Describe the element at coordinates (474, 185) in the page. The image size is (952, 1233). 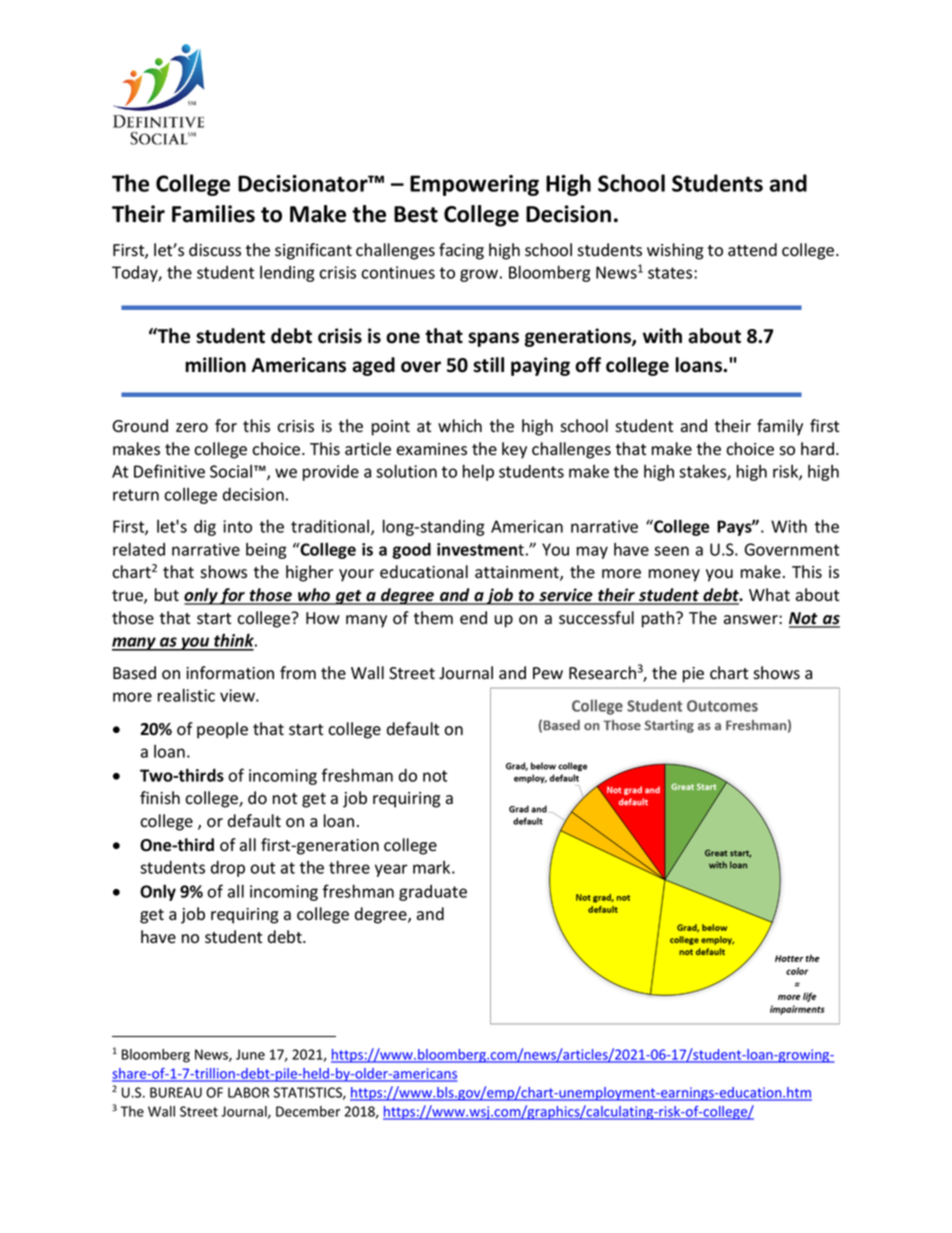
I see `Empowering` at that location.
